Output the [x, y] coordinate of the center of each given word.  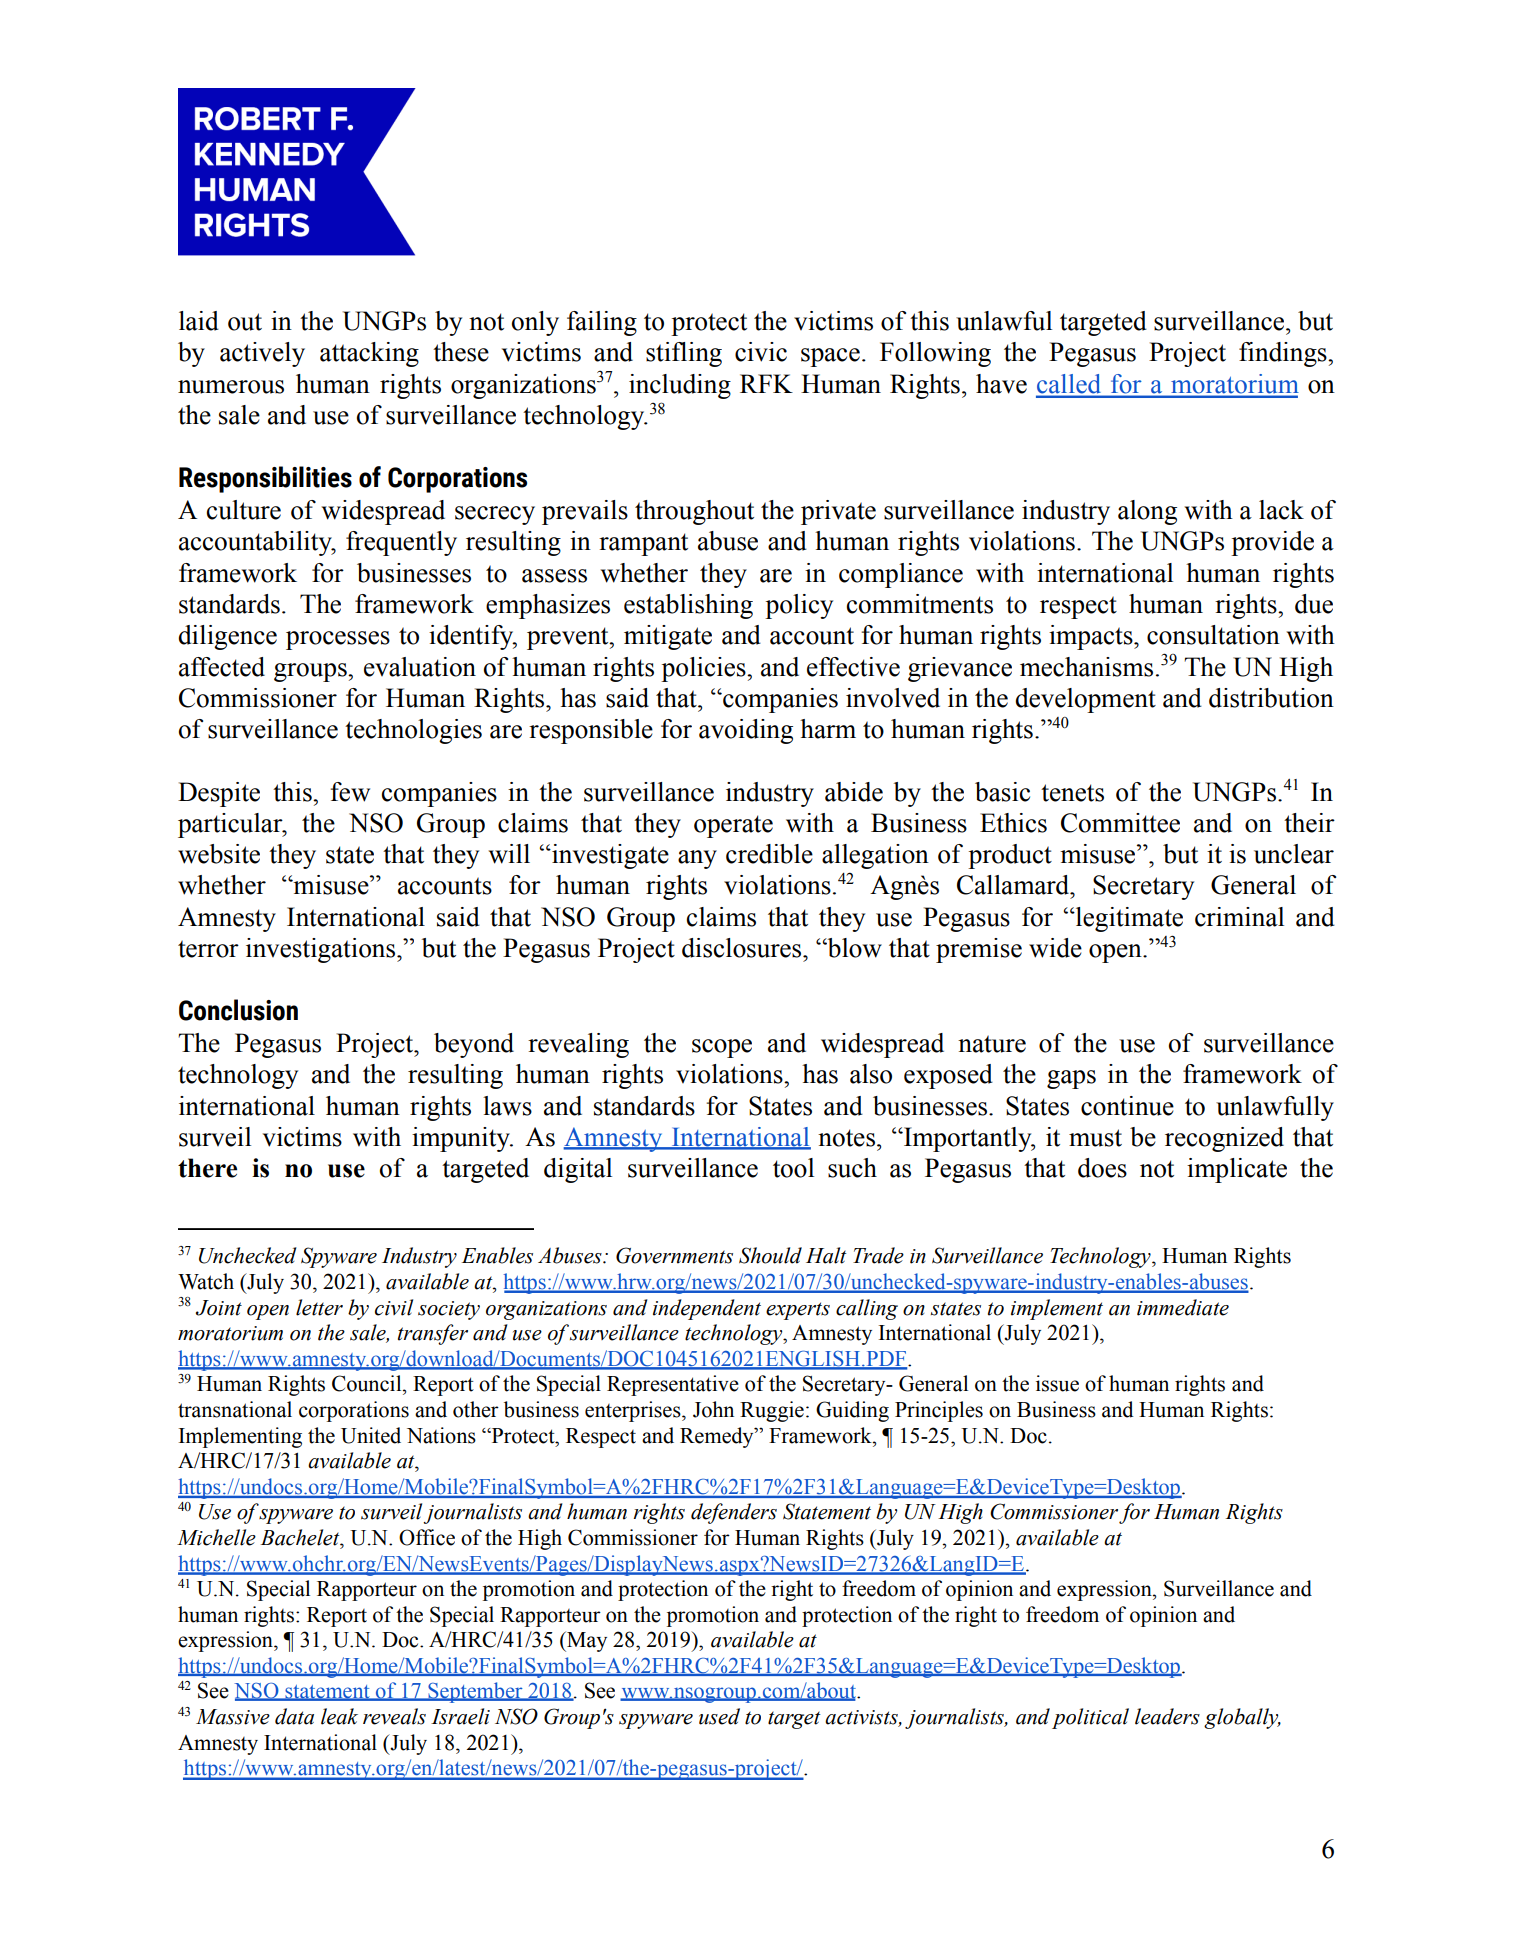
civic [761, 352]
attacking [369, 354]
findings [1284, 354]
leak [339, 1716]
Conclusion [238, 1010]
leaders [1167, 1716]
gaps [1071, 1079]
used [719, 1716]
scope [722, 1048]
